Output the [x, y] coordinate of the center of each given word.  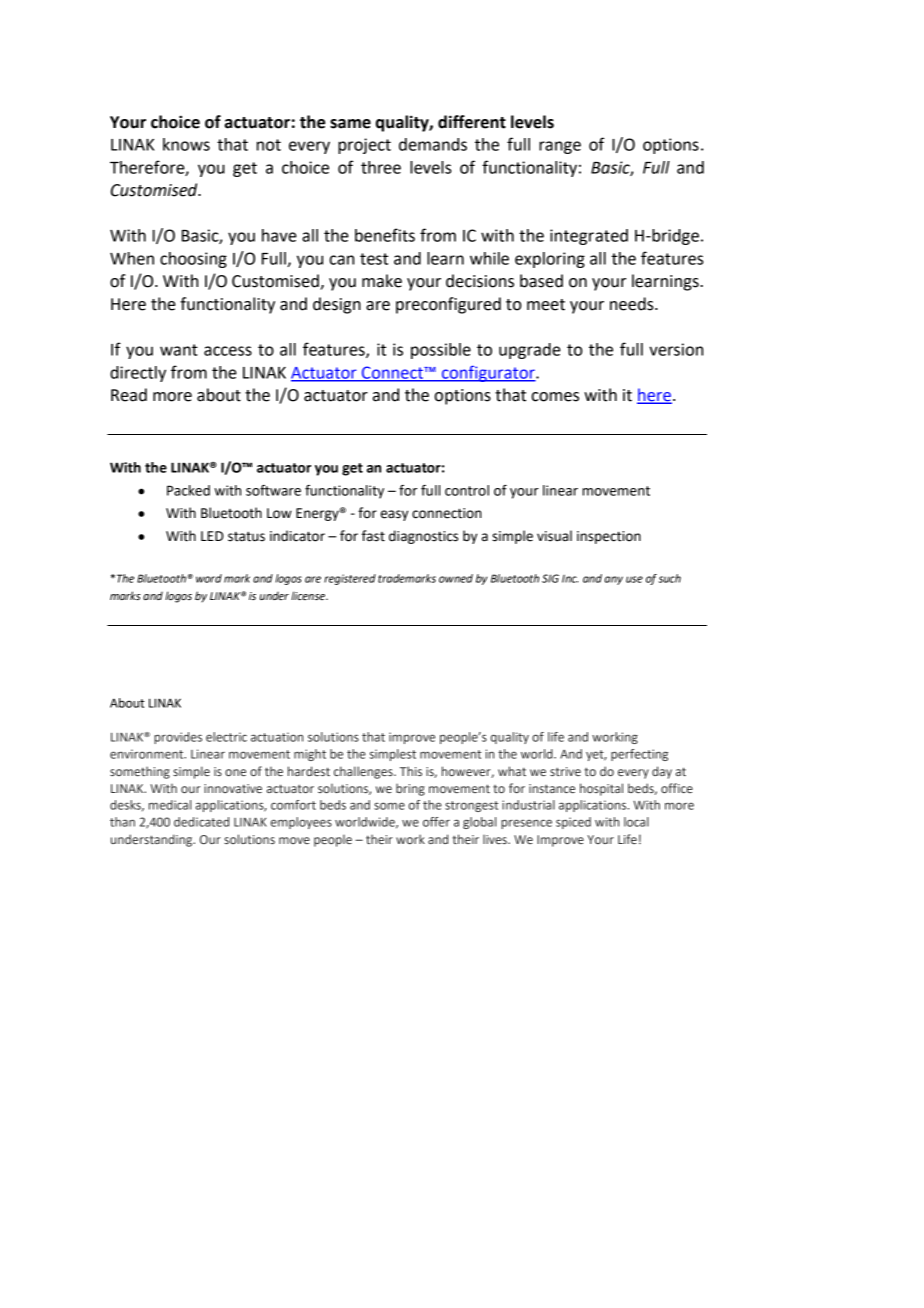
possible [441, 351]
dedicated [201, 822]
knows [186, 144]
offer [436, 822]
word [209, 578]
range [560, 147]
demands [433, 144]
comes [555, 397]
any [614, 580]
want [179, 350]
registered [350, 579]
